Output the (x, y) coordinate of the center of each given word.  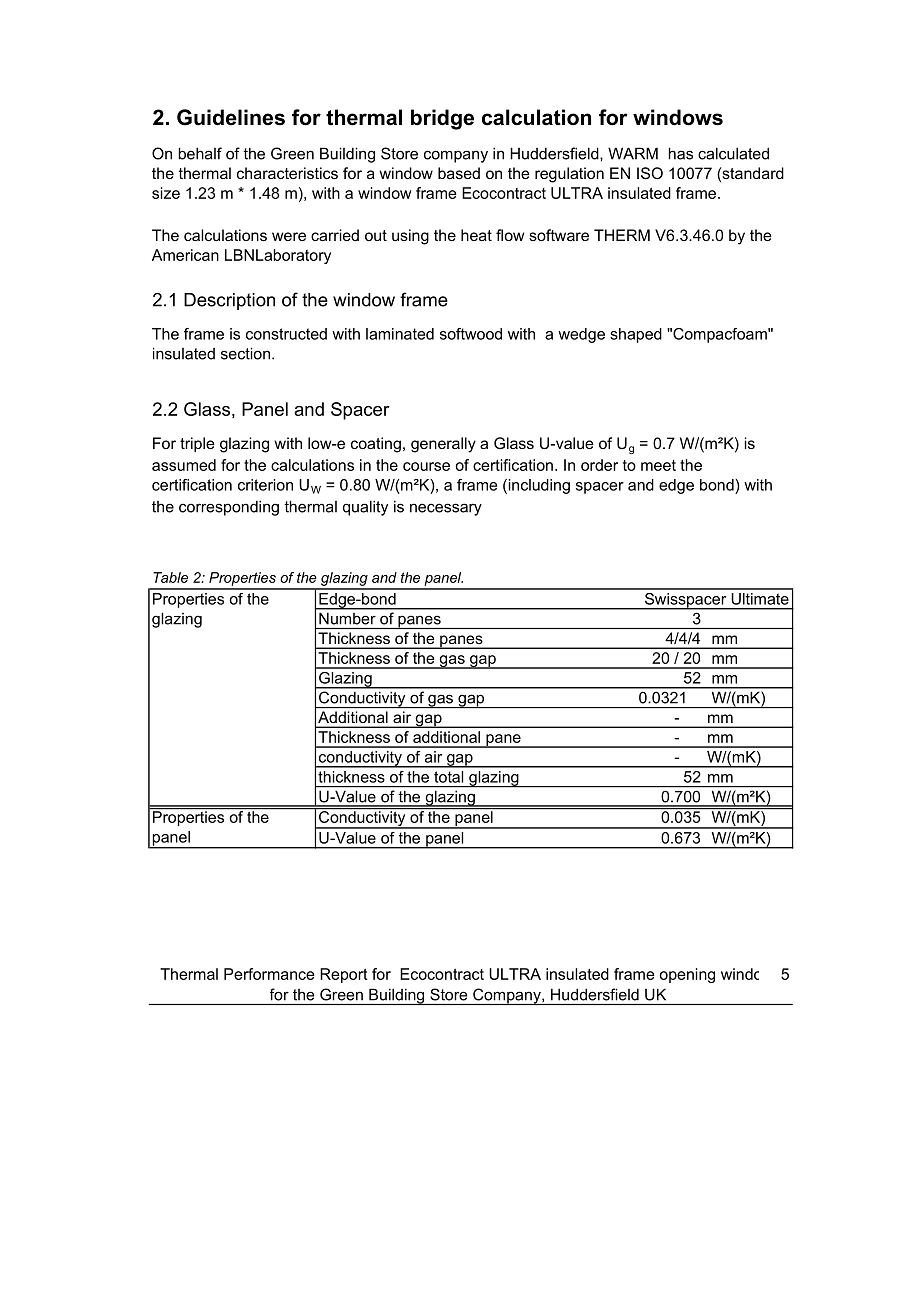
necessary (446, 509)
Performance (269, 974)
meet (658, 465)
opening (687, 975)
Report (344, 975)
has (681, 153)
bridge (442, 119)
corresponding (229, 508)
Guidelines (231, 117)
